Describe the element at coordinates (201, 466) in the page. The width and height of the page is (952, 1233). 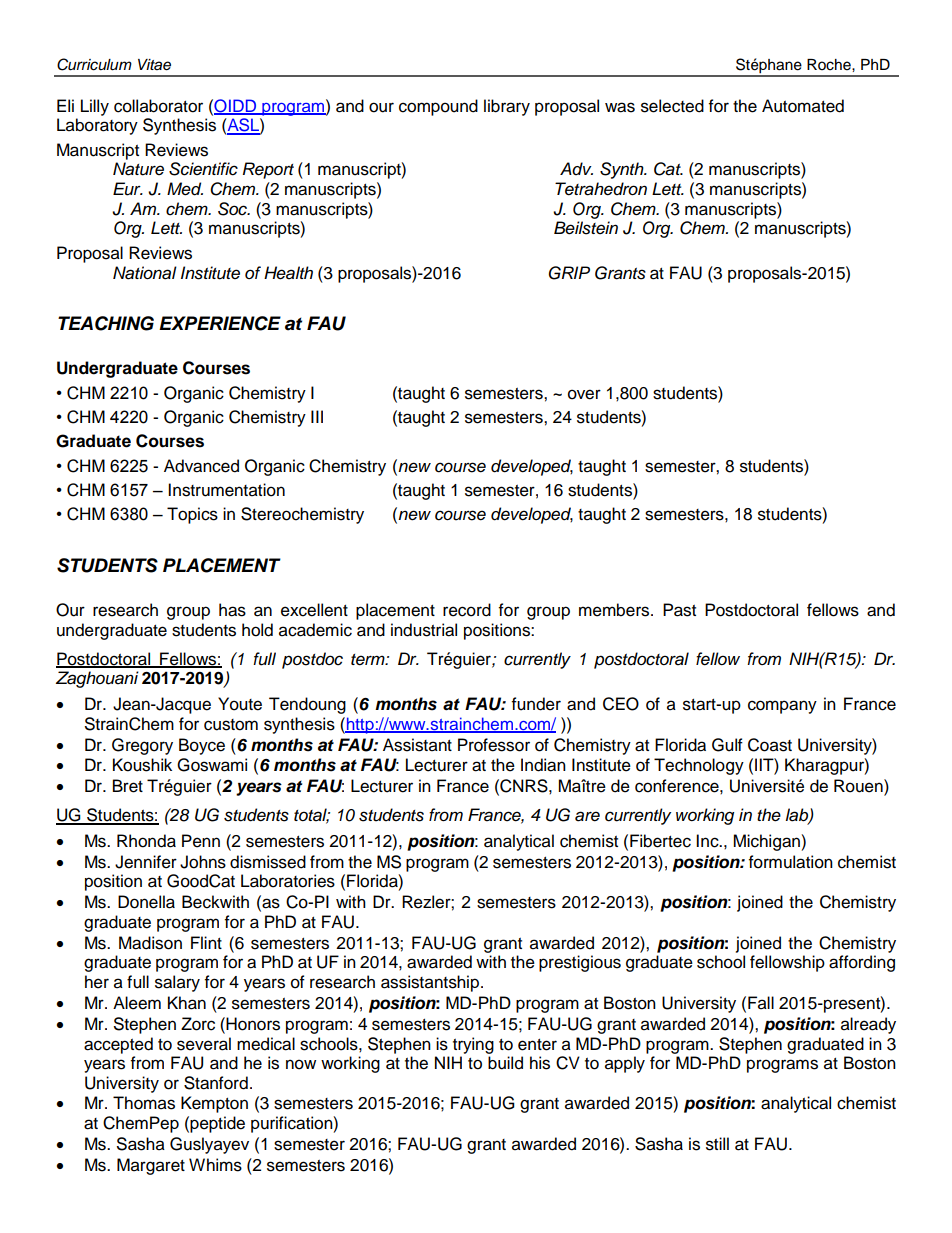
I see `Advanced` at that location.
